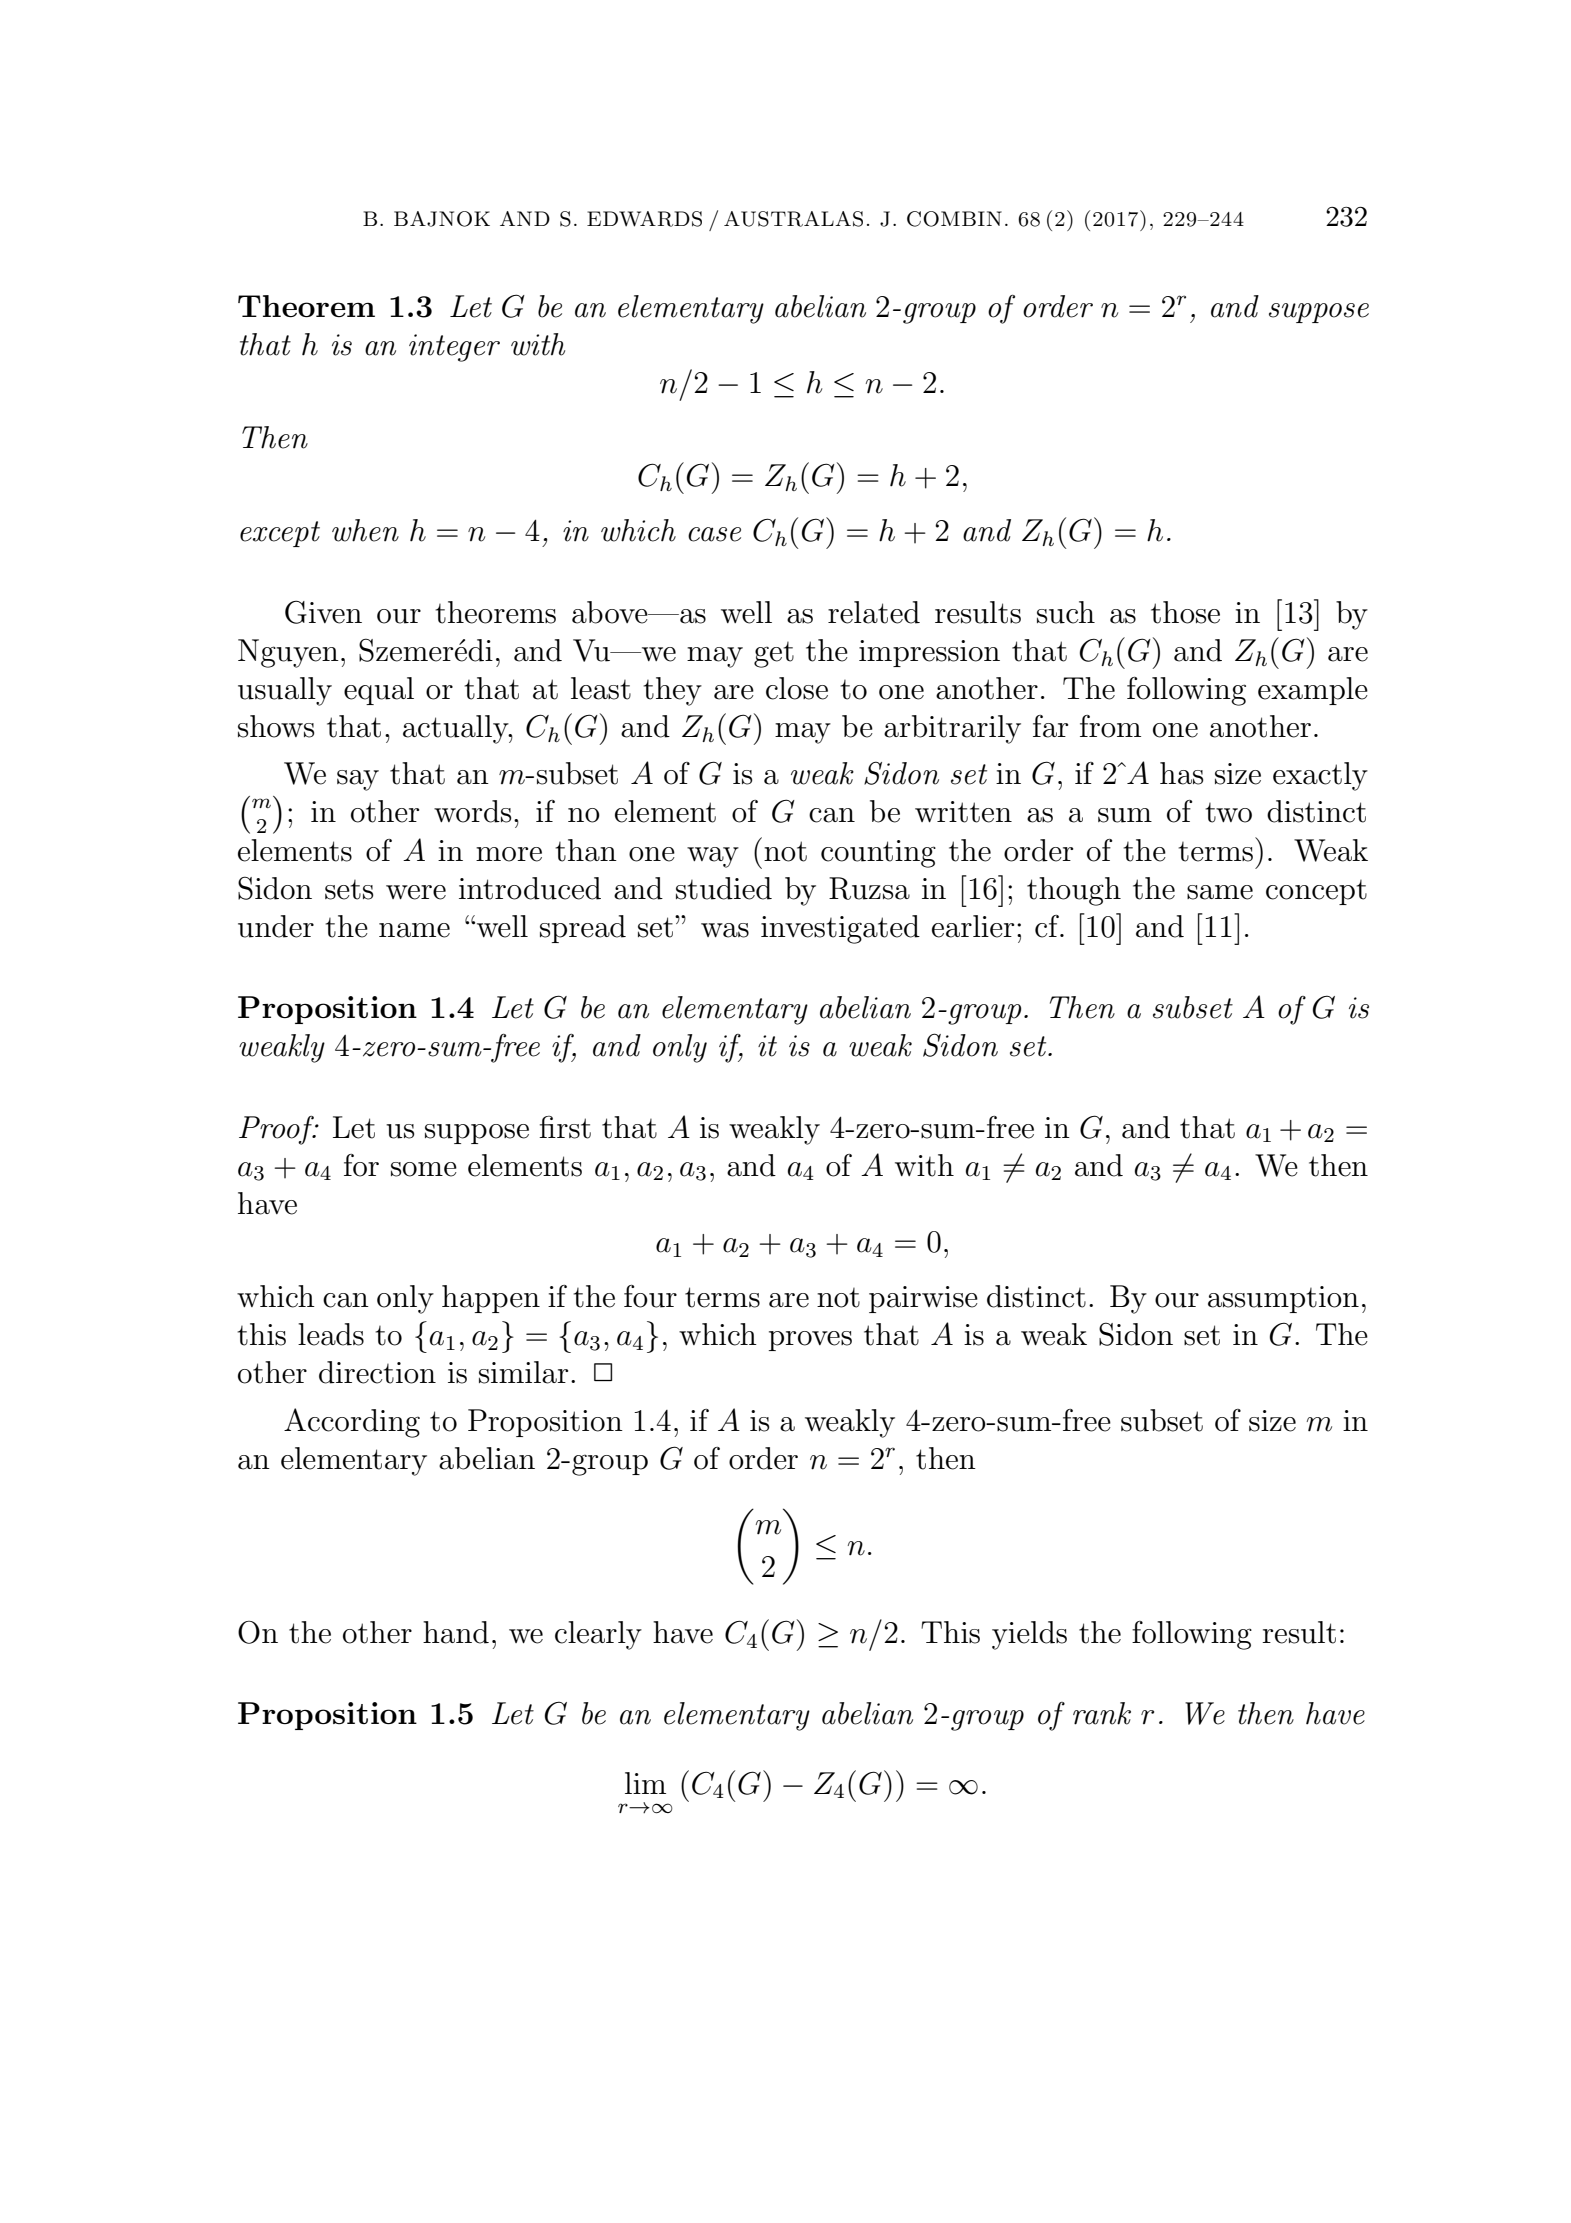 Image resolution: width=1571 pixels, height=2223 pixels. What do you see at coordinates (923, 1299) in the image?
I see `pairwise` at bounding box center [923, 1299].
